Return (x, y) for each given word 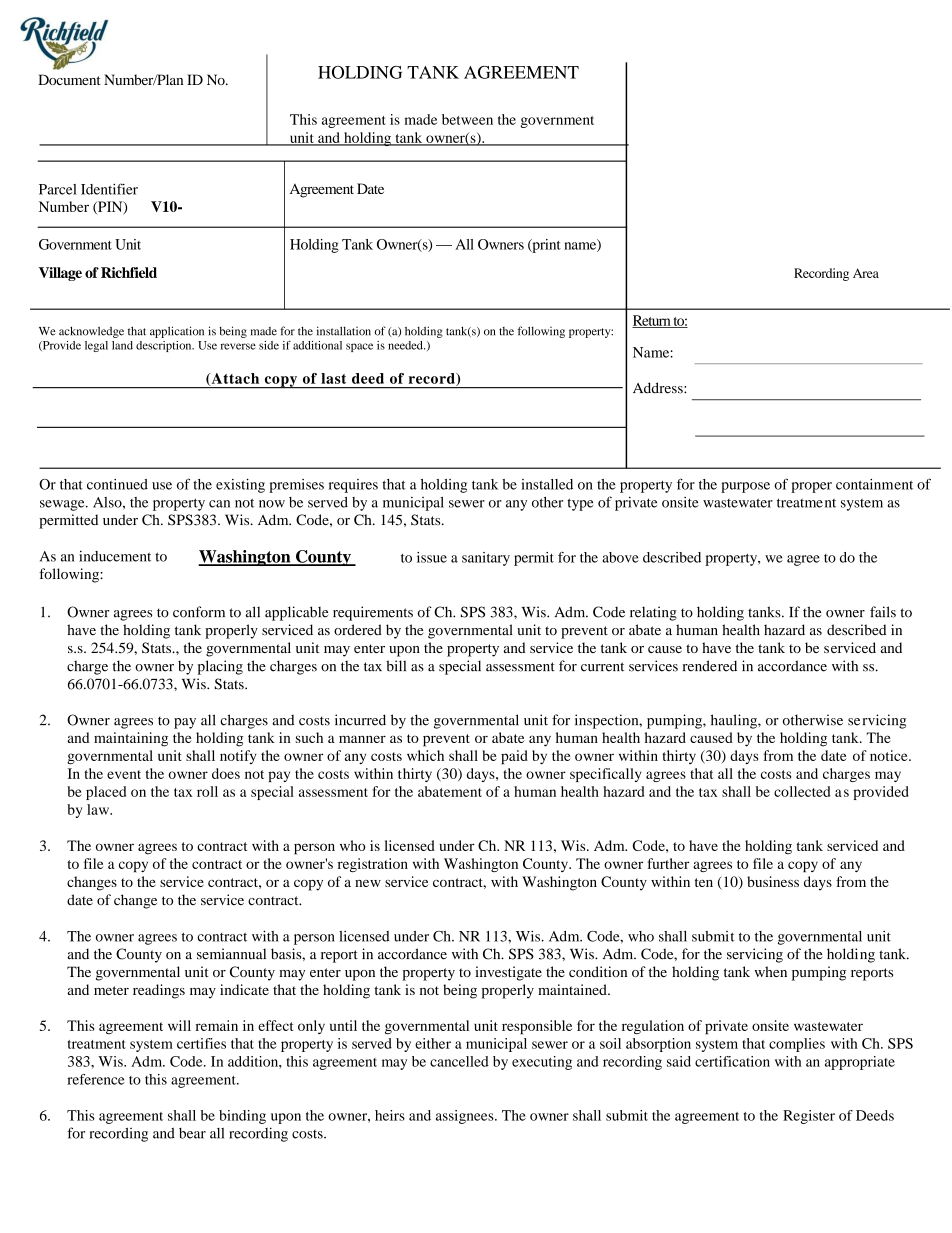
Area (866, 273)
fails (883, 612)
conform (199, 612)
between (467, 119)
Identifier (109, 189)
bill (396, 666)
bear (192, 1133)
